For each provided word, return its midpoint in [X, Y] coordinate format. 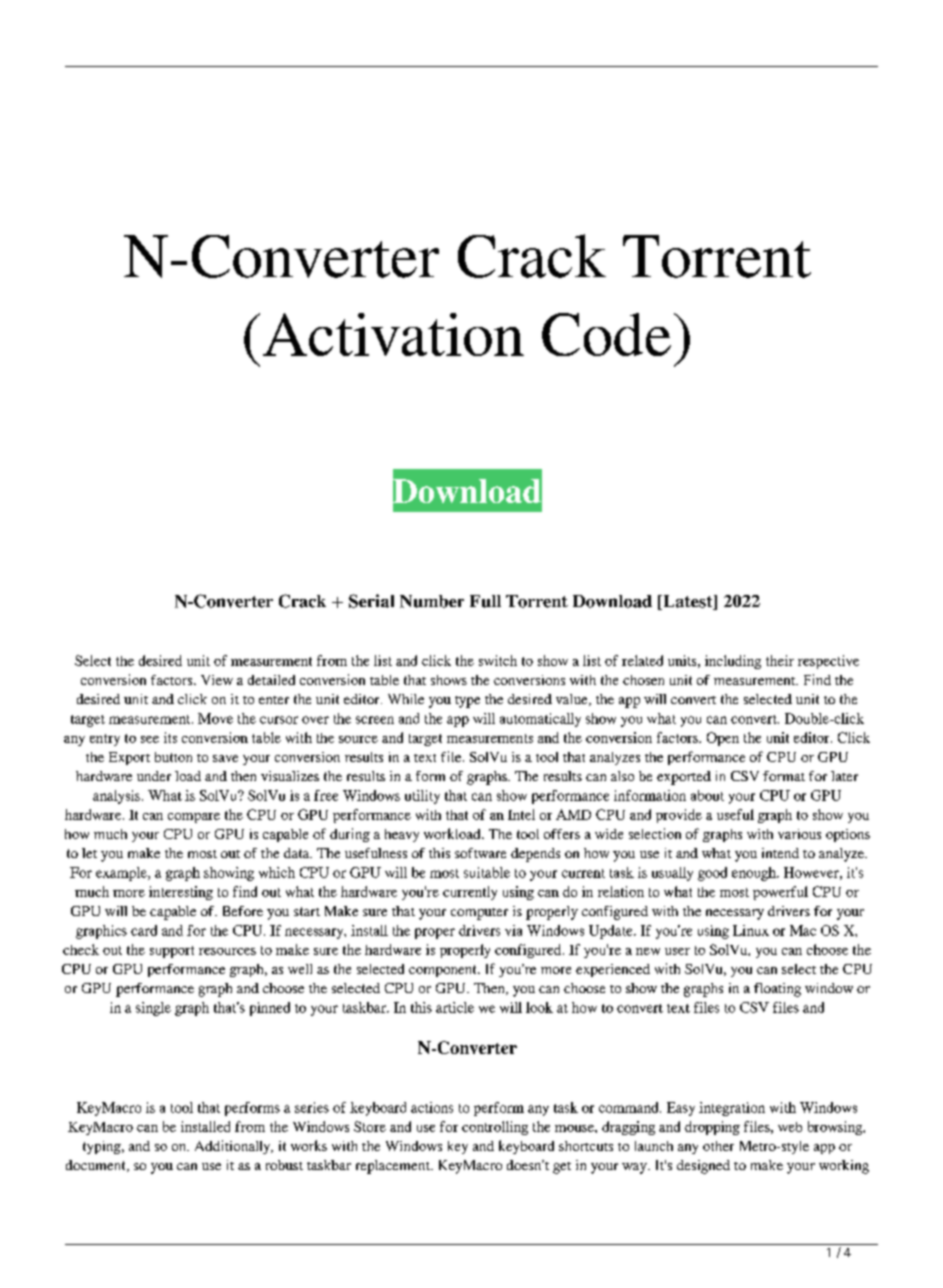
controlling [495, 1128]
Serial [371, 601]
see [150, 739]
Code [606, 334]
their [780, 660]
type [467, 702]
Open [723, 739]
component [444, 971]
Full [485, 601]
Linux [751, 930]
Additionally [234, 1147]
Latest [688, 602]
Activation [393, 334]
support [172, 952]
